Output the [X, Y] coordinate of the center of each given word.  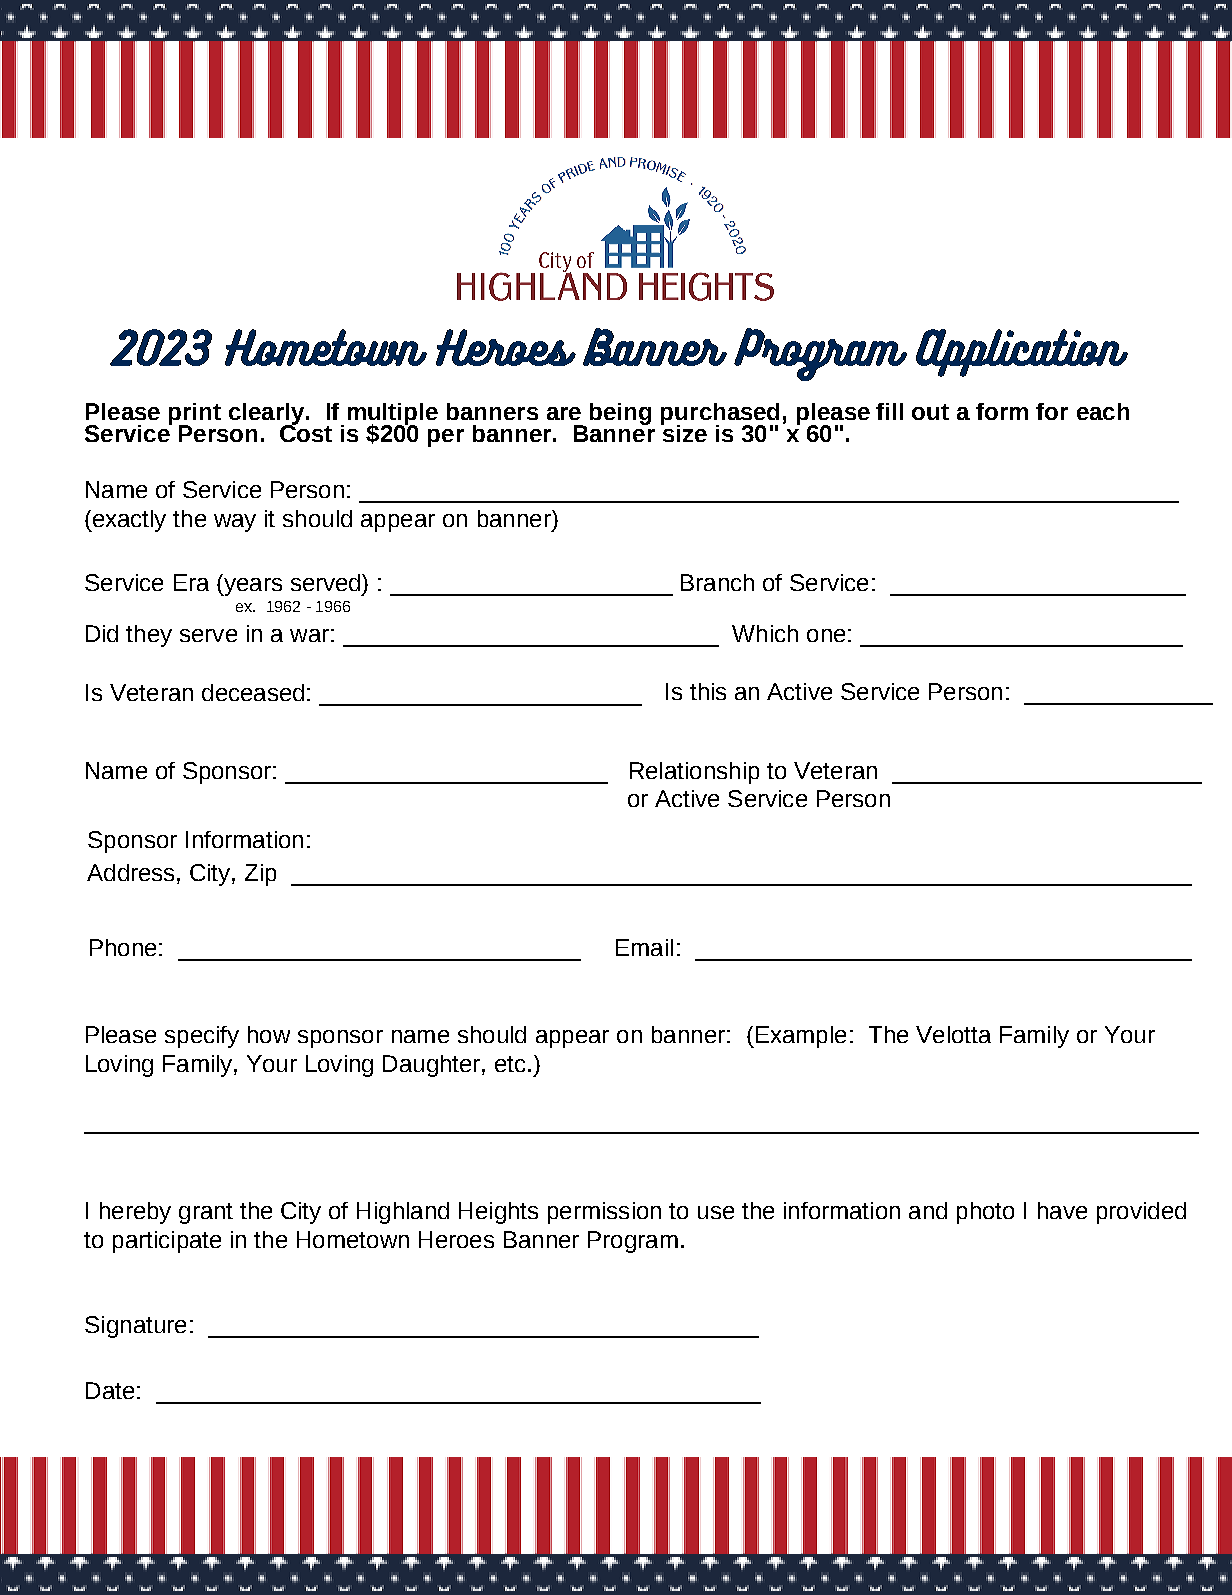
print [195, 415]
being [620, 414]
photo [985, 1213]
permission [604, 1213]
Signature [135, 1327]
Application [1022, 353]
